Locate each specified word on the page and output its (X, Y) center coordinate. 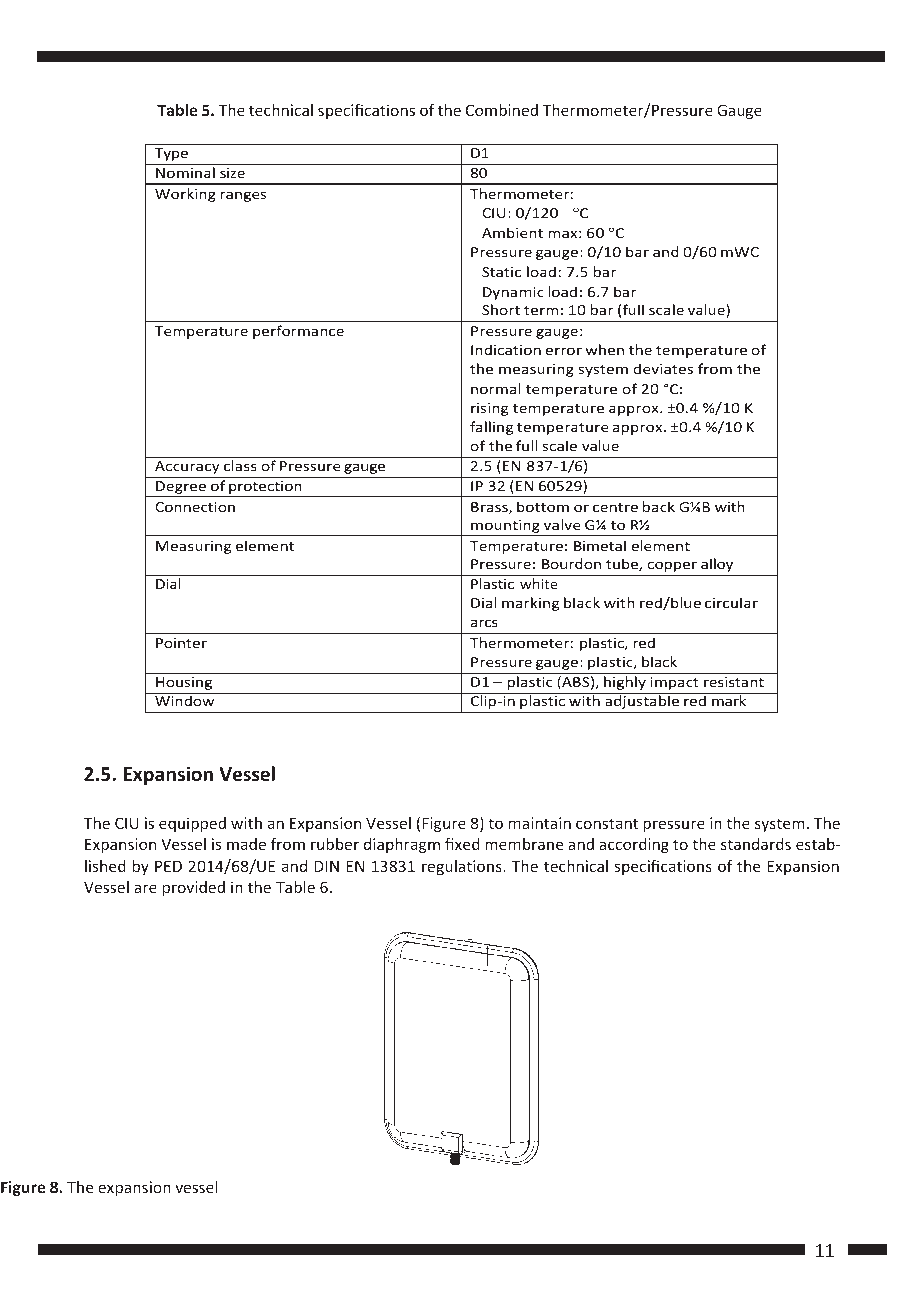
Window (184, 700)
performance (298, 332)
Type (171, 154)
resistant (734, 682)
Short (501, 309)
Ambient (512, 232)
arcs (484, 623)
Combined (502, 110)
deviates (663, 368)
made (246, 844)
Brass (490, 508)
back (659, 506)
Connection (195, 507)
